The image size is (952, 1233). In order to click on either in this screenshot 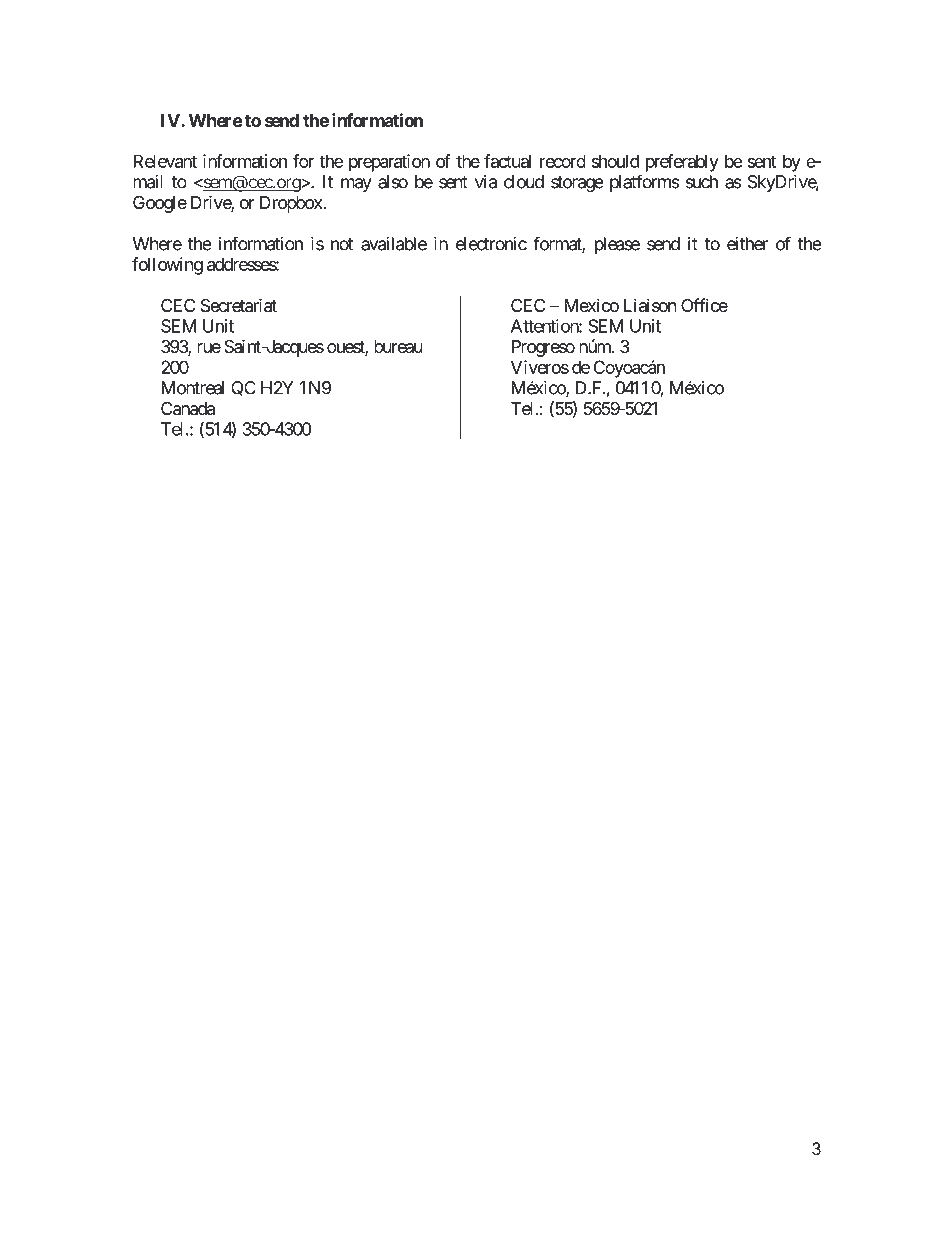, I will do `click(747, 244)`.
